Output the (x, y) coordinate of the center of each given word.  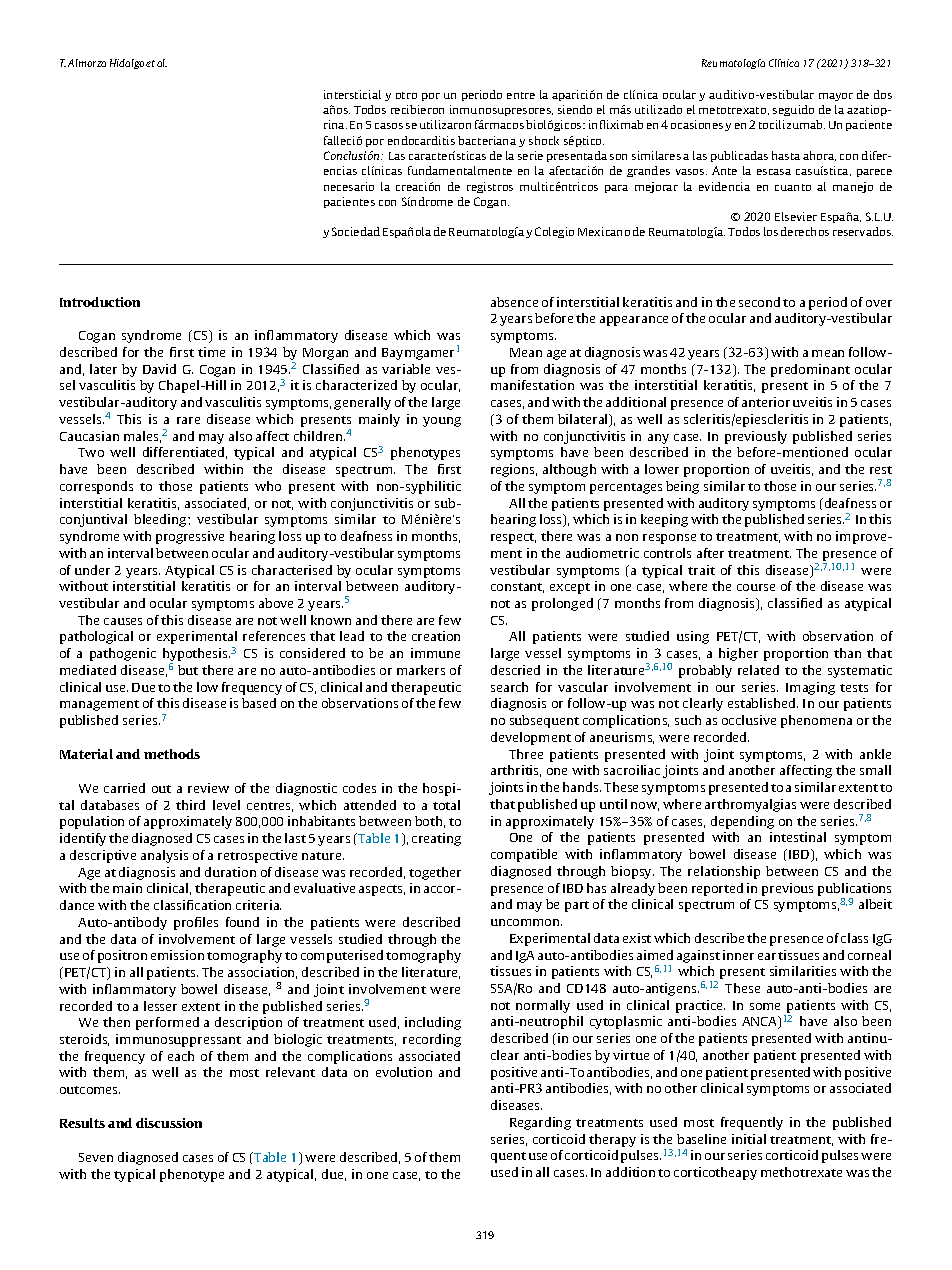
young (442, 422)
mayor (836, 97)
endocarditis (421, 140)
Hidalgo (127, 64)
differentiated (185, 453)
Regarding (540, 1123)
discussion (169, 1123)
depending (742, 822)
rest (881, 470)
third (190, 805)
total (446, 805)
